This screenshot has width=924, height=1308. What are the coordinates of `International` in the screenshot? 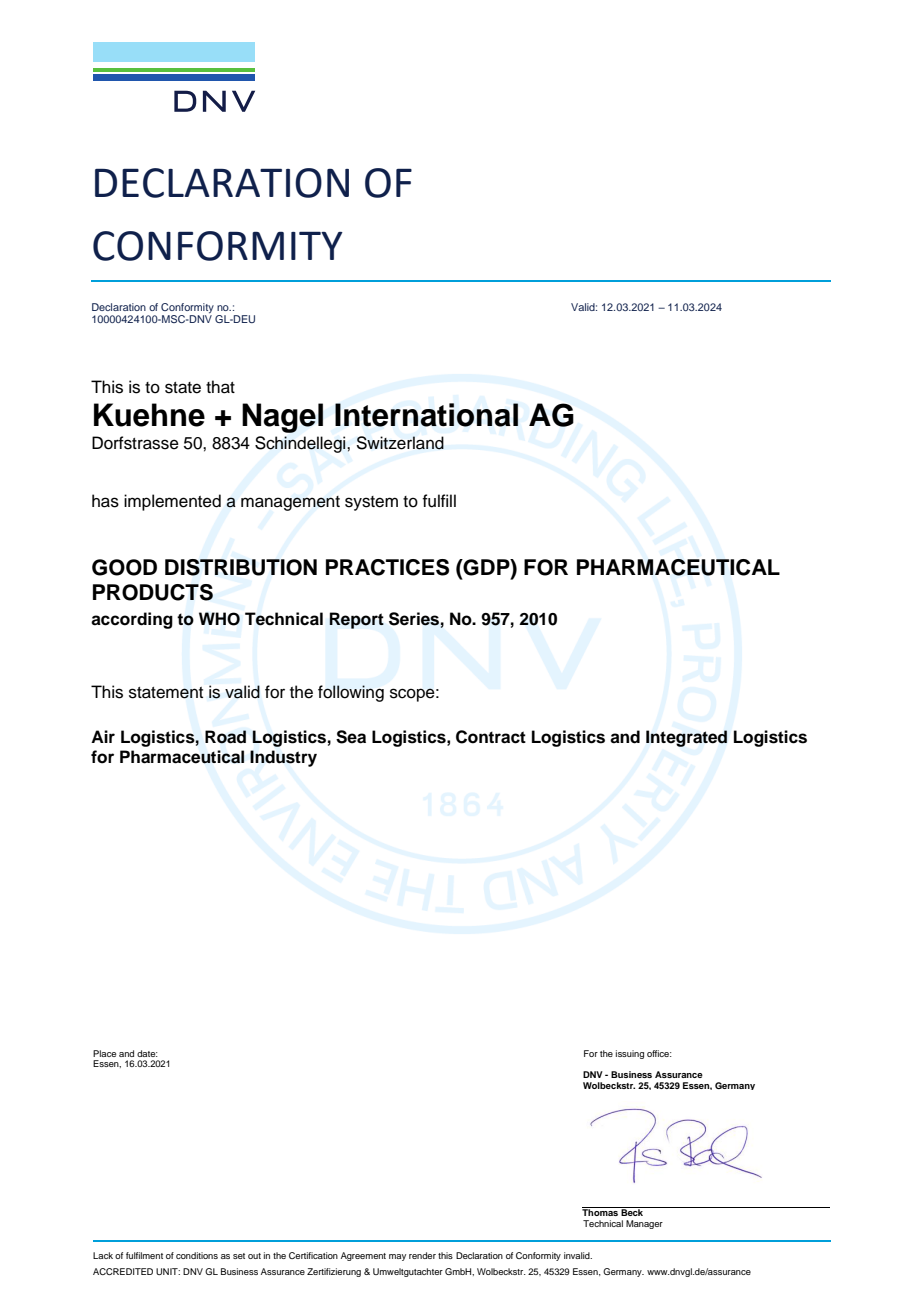 It's located at (426, 415).
